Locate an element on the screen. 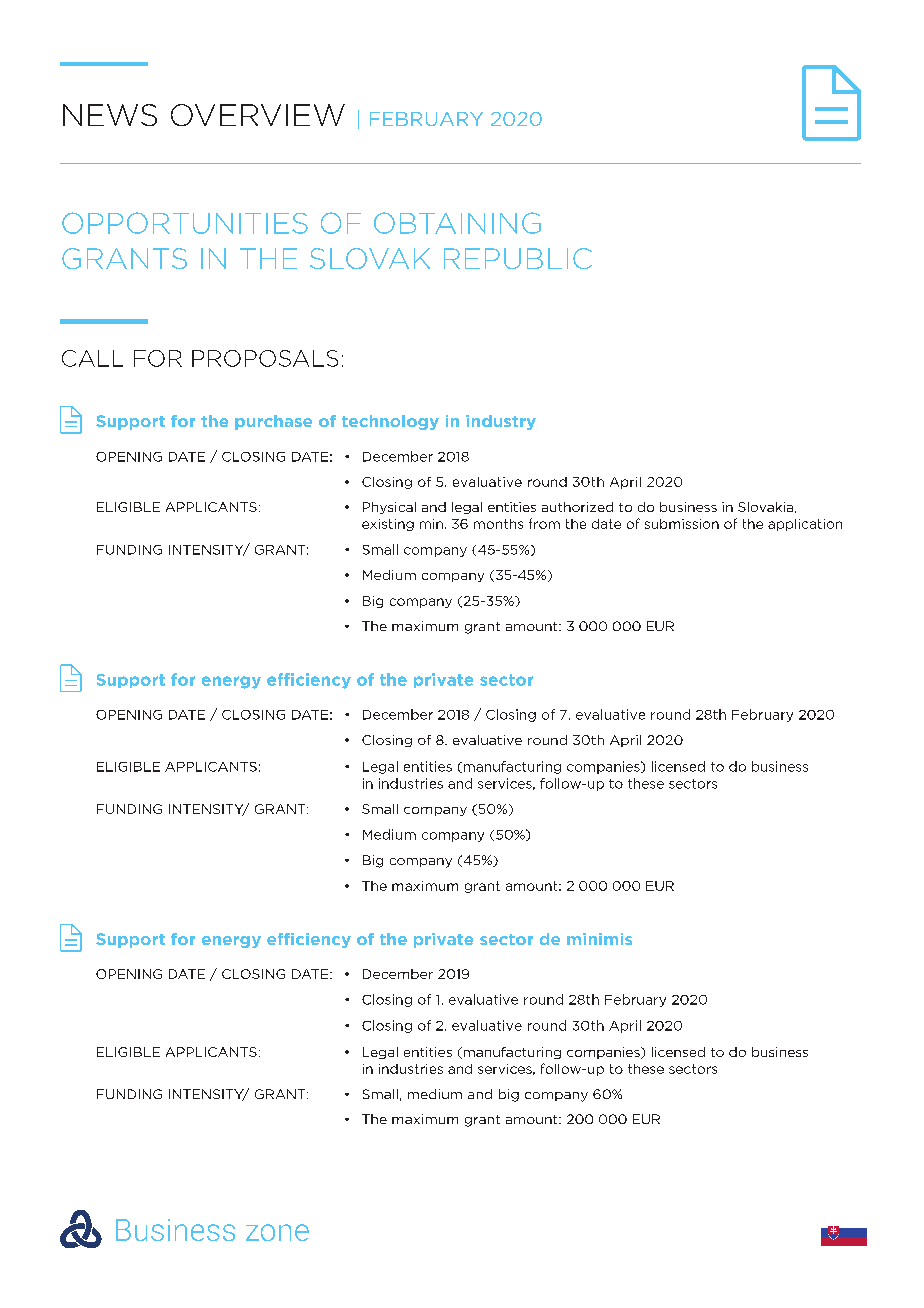 The image size is (924, 1308). existing is located at coordinates (388, 525).
